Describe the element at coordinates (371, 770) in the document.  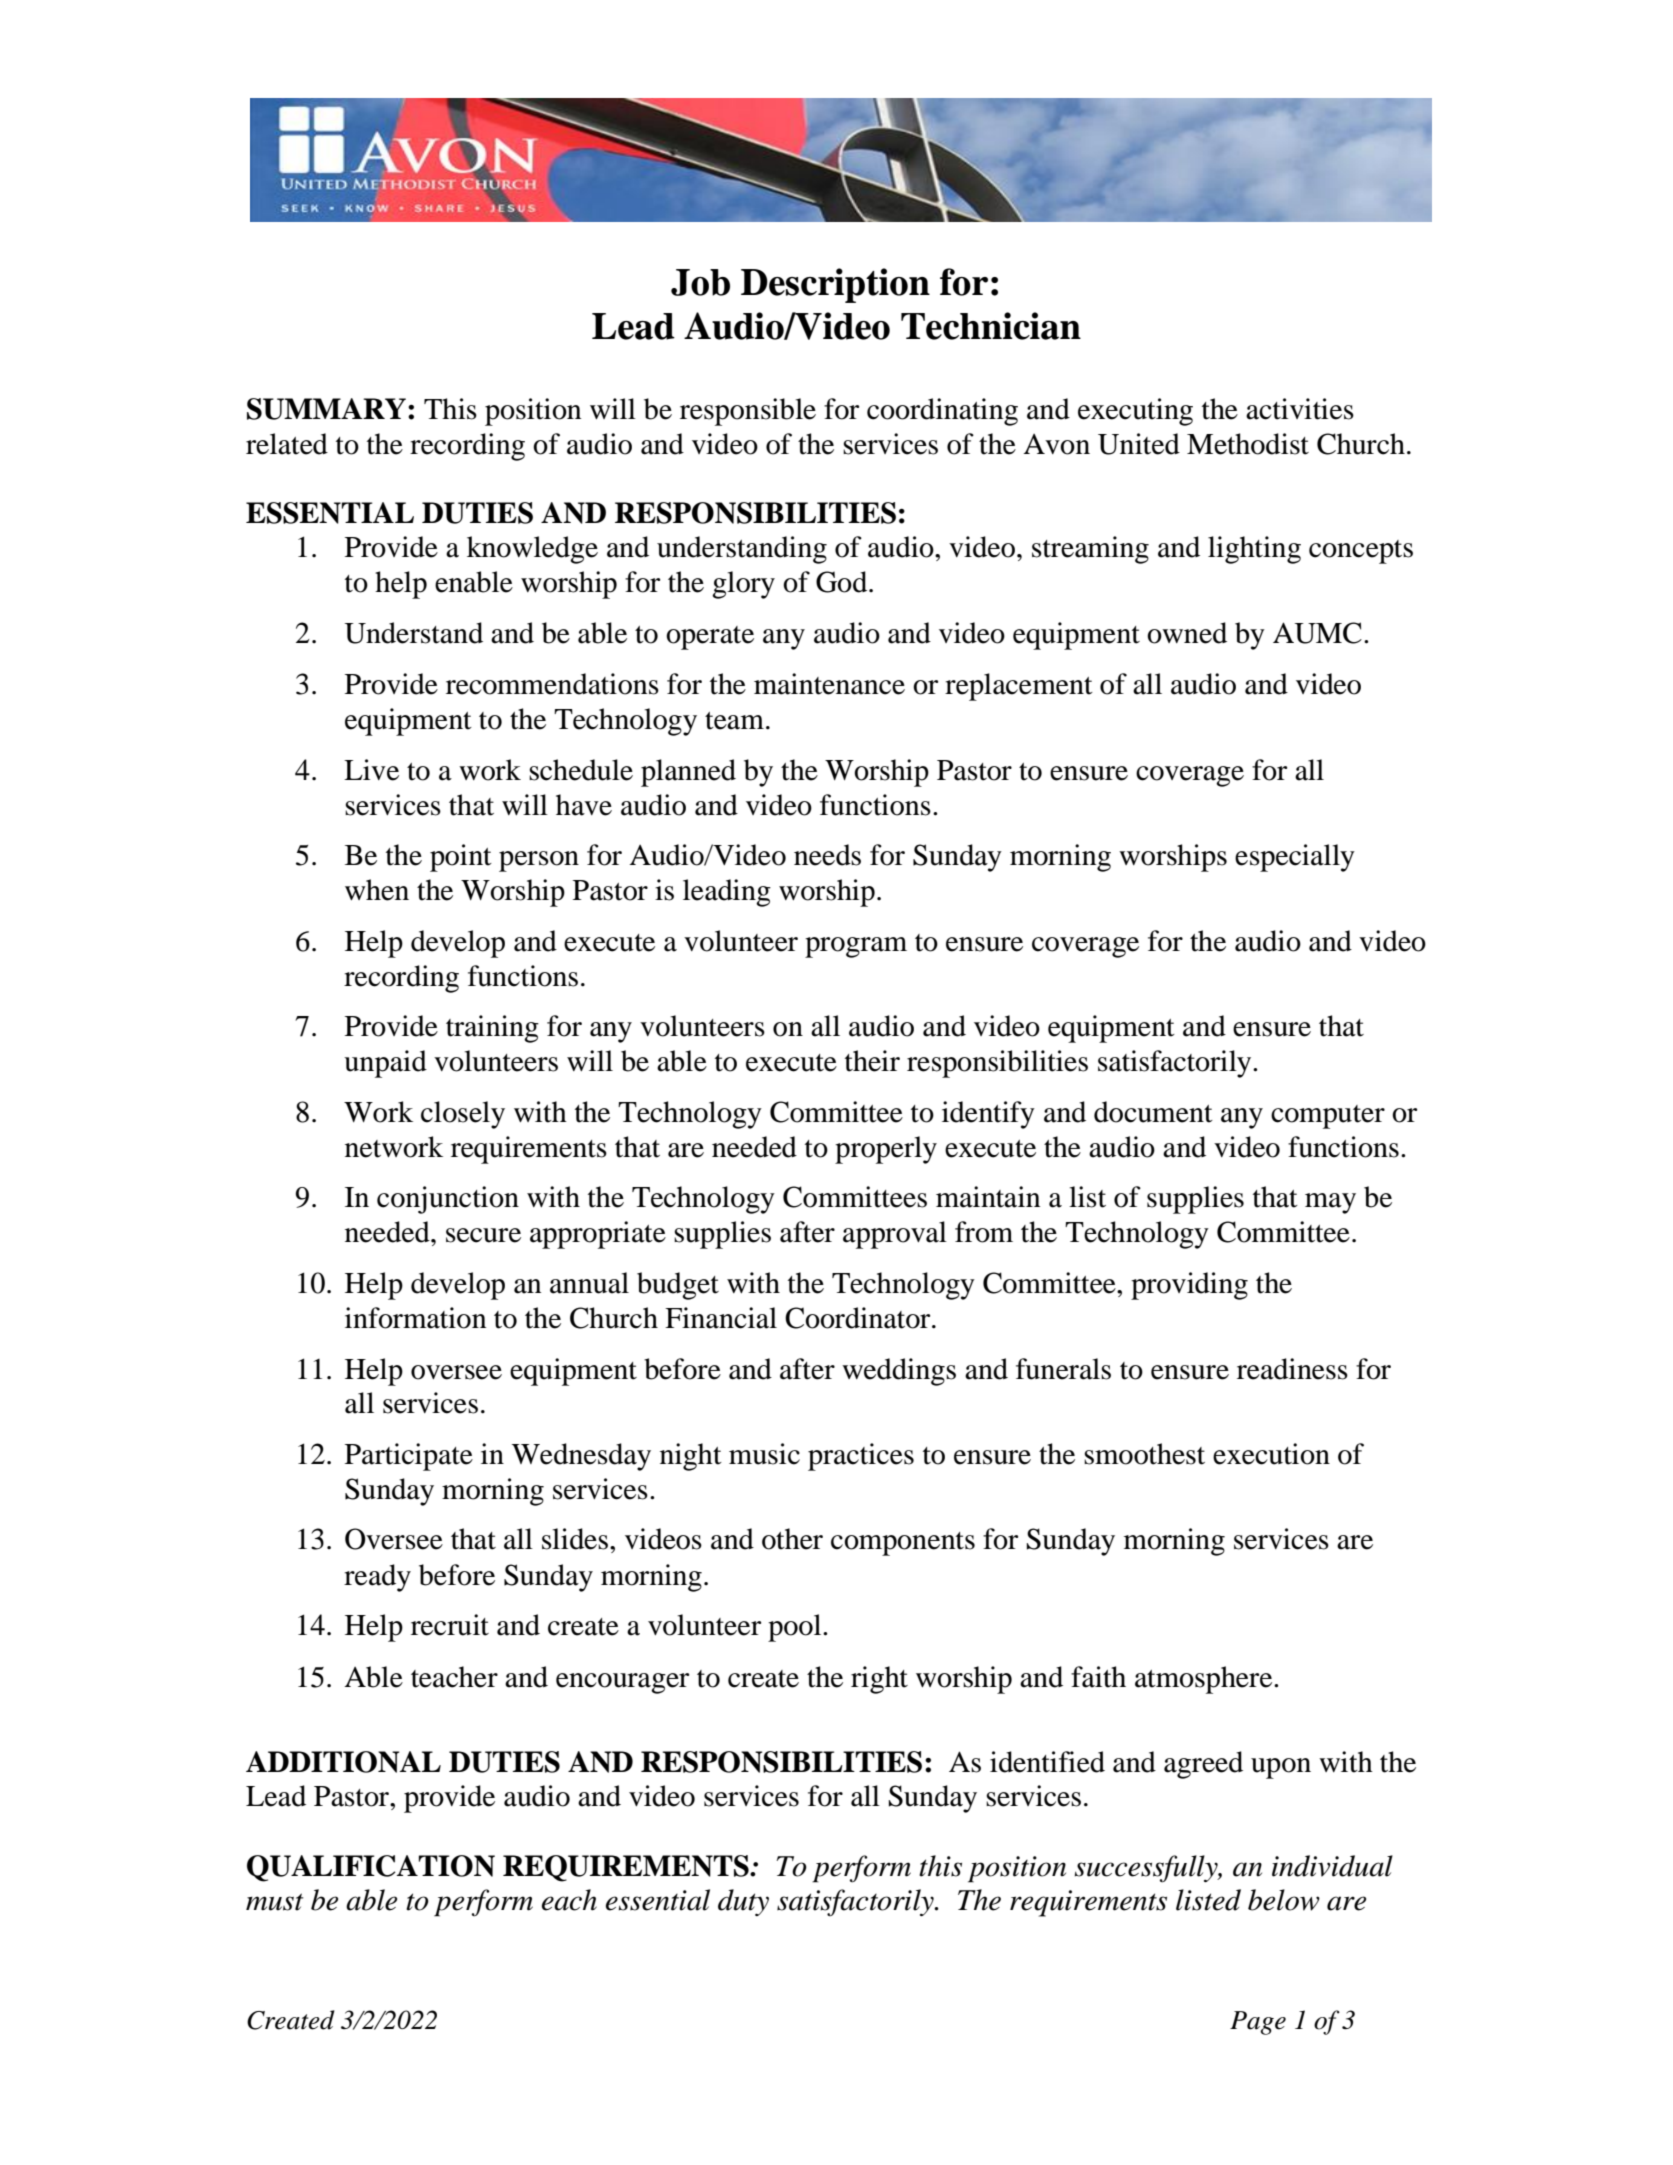
I see `Live` at that location.
